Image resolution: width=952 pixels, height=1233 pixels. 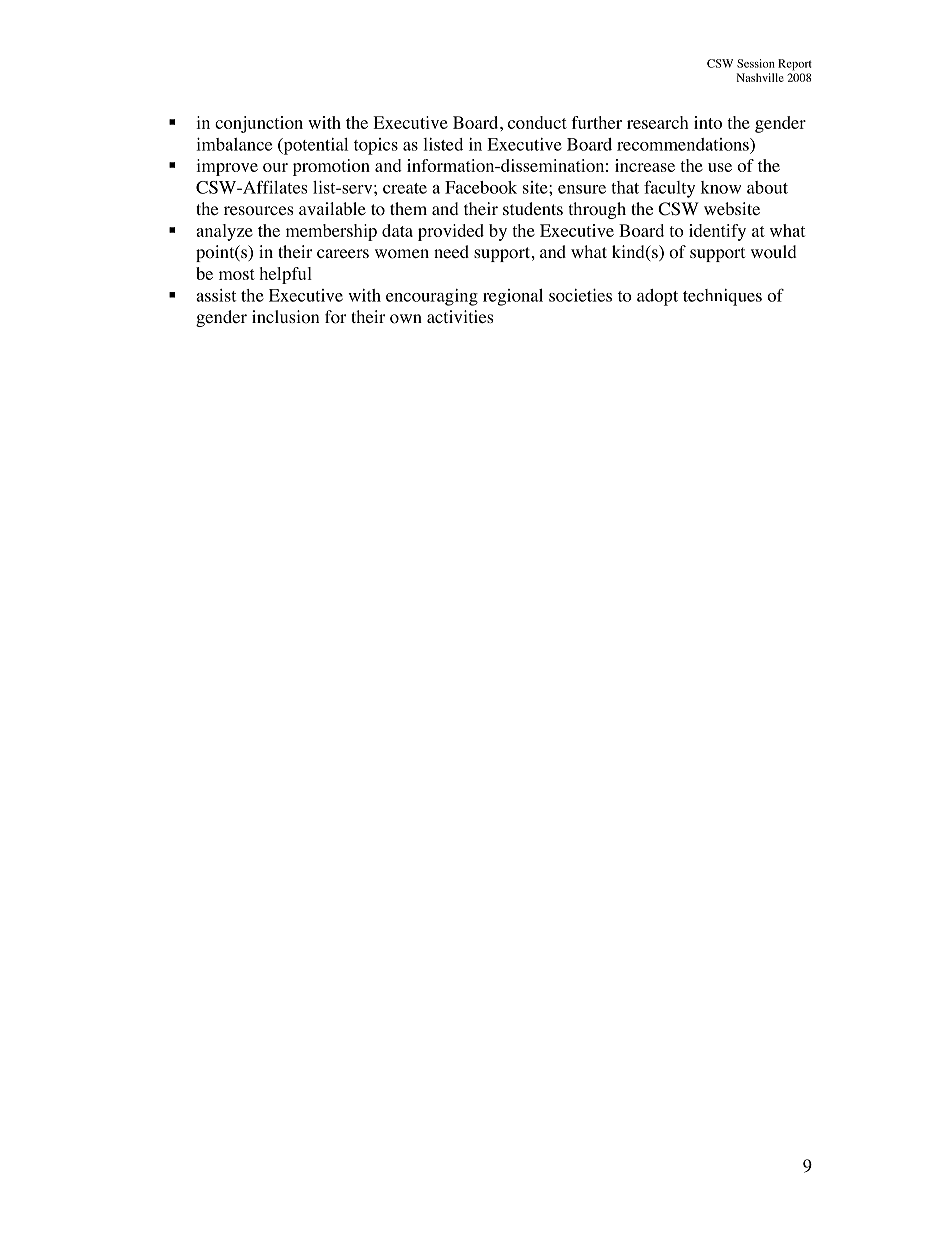 I want to click on inclusion, so click(x=285, y=317).
